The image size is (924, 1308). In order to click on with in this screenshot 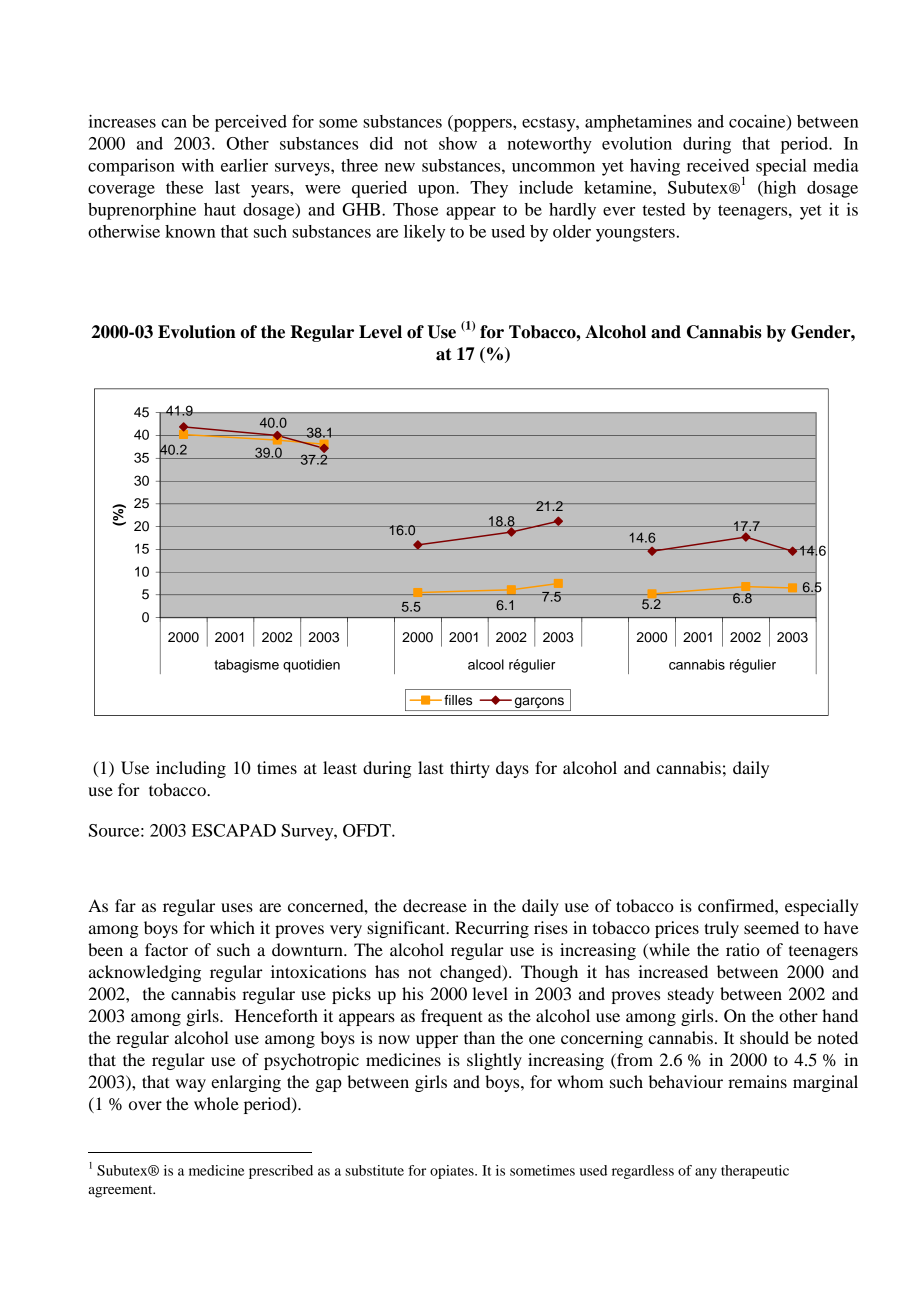, I will do `click(197, 165)`.
